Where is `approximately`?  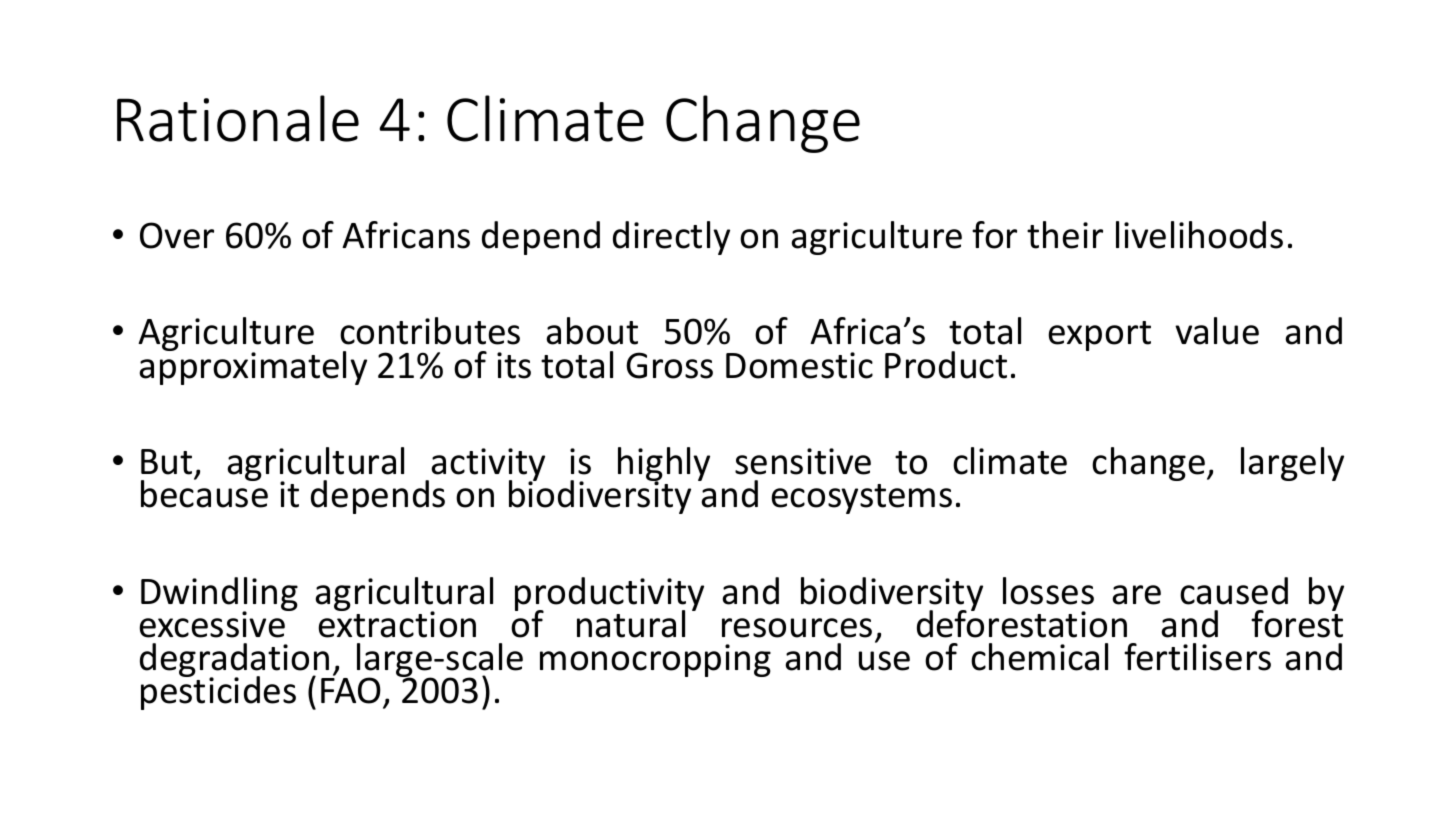
approximately is located at coordinates (253, 367).
